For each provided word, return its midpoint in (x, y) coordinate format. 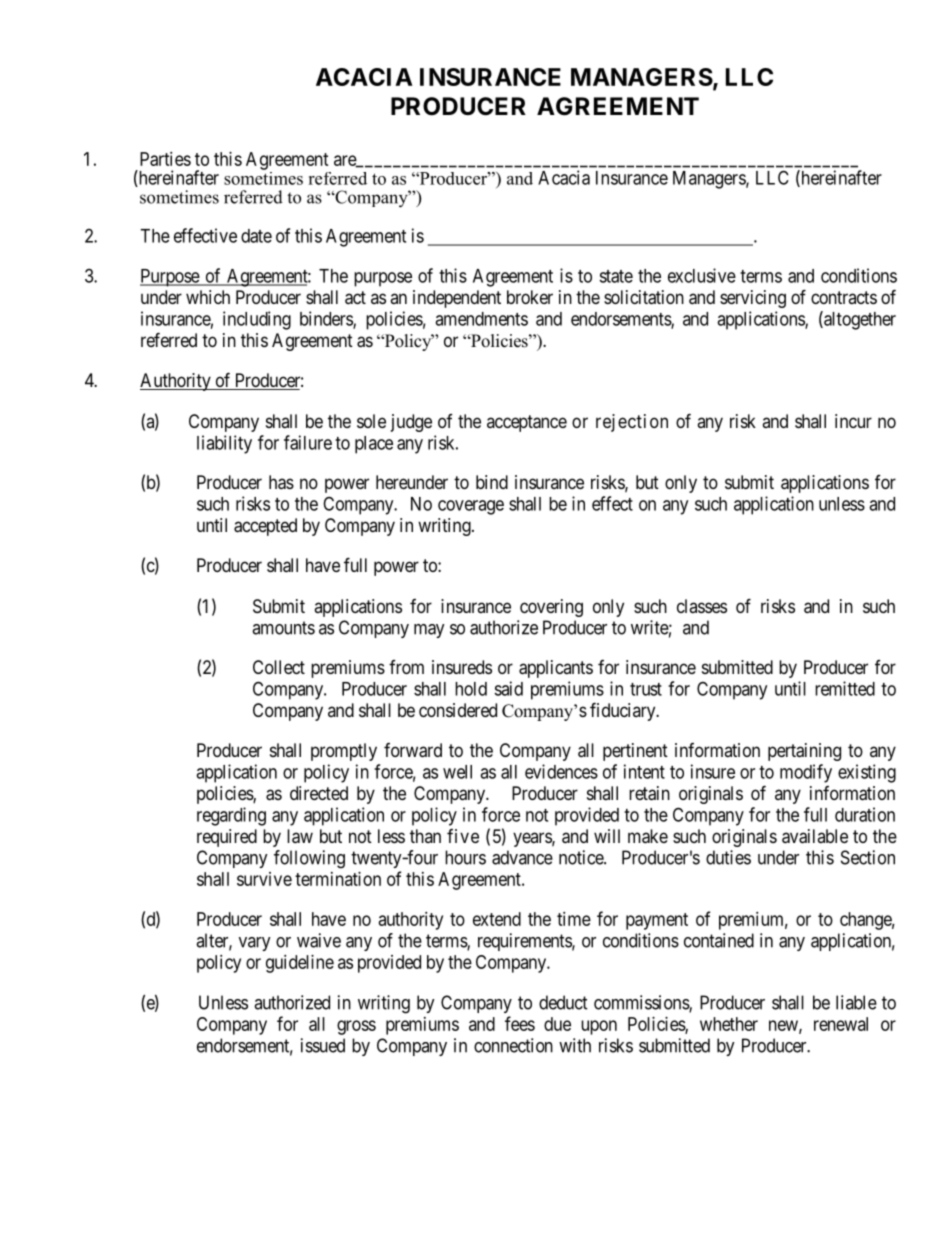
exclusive (702, 275)
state (616, 276)
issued (323, 1045)
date (256, 236)
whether (729, 1024)
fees (520, 1023)
